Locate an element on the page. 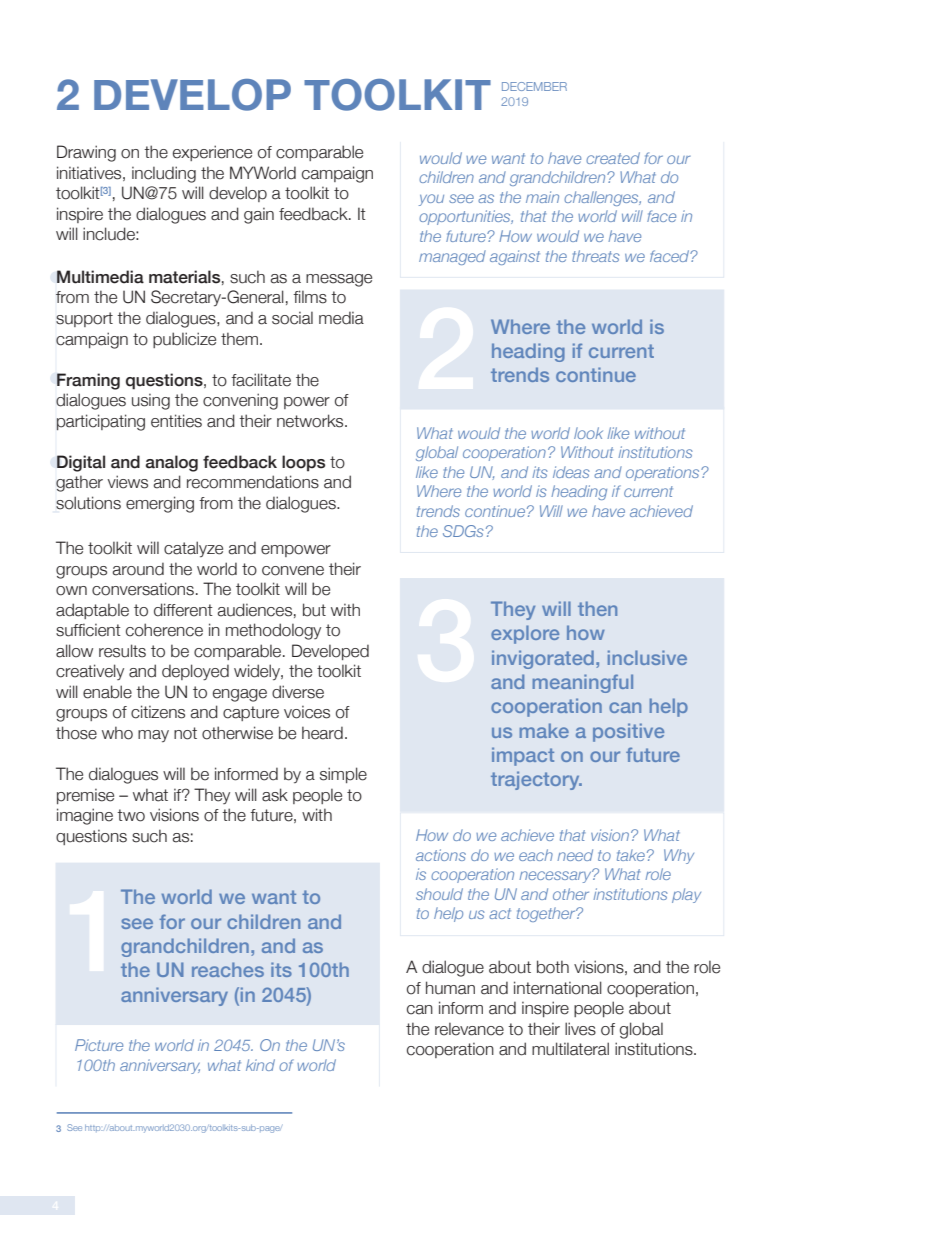 The width and height of the image is (952, 1233). look is located at coordinates (588, 433).
